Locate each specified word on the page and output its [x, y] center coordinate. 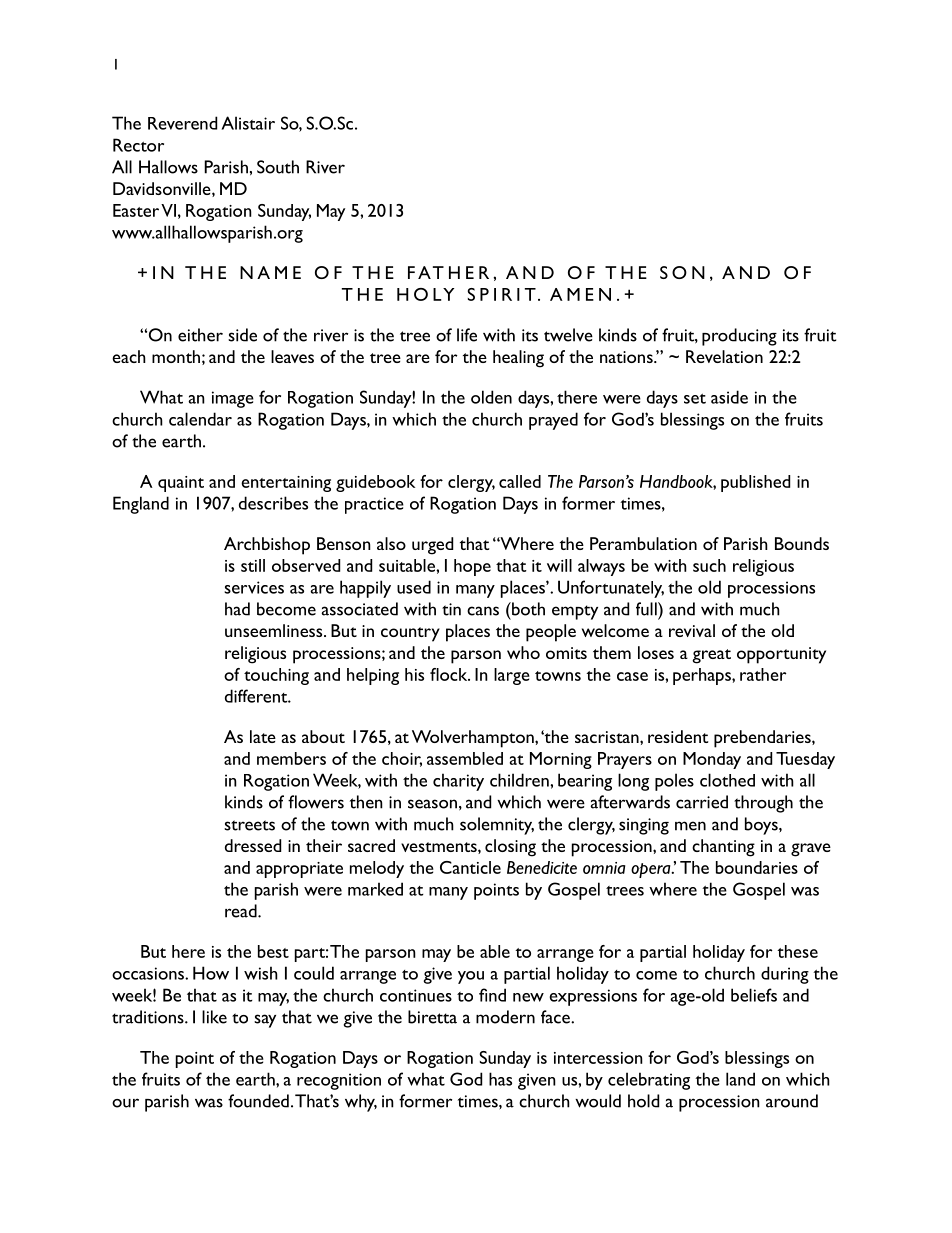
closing [510, 848]
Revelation [724, 356]
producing [739, 337]
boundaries [757, 867]
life [467, 335]
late [263, 736]
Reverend [182, 123]
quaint [181, 484]
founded [258, 1101]
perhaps [703, 676]
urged [432, 546]
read [242, 911]
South [278, 167]
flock [450, 674]
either [200, 335]
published [755, 483]
